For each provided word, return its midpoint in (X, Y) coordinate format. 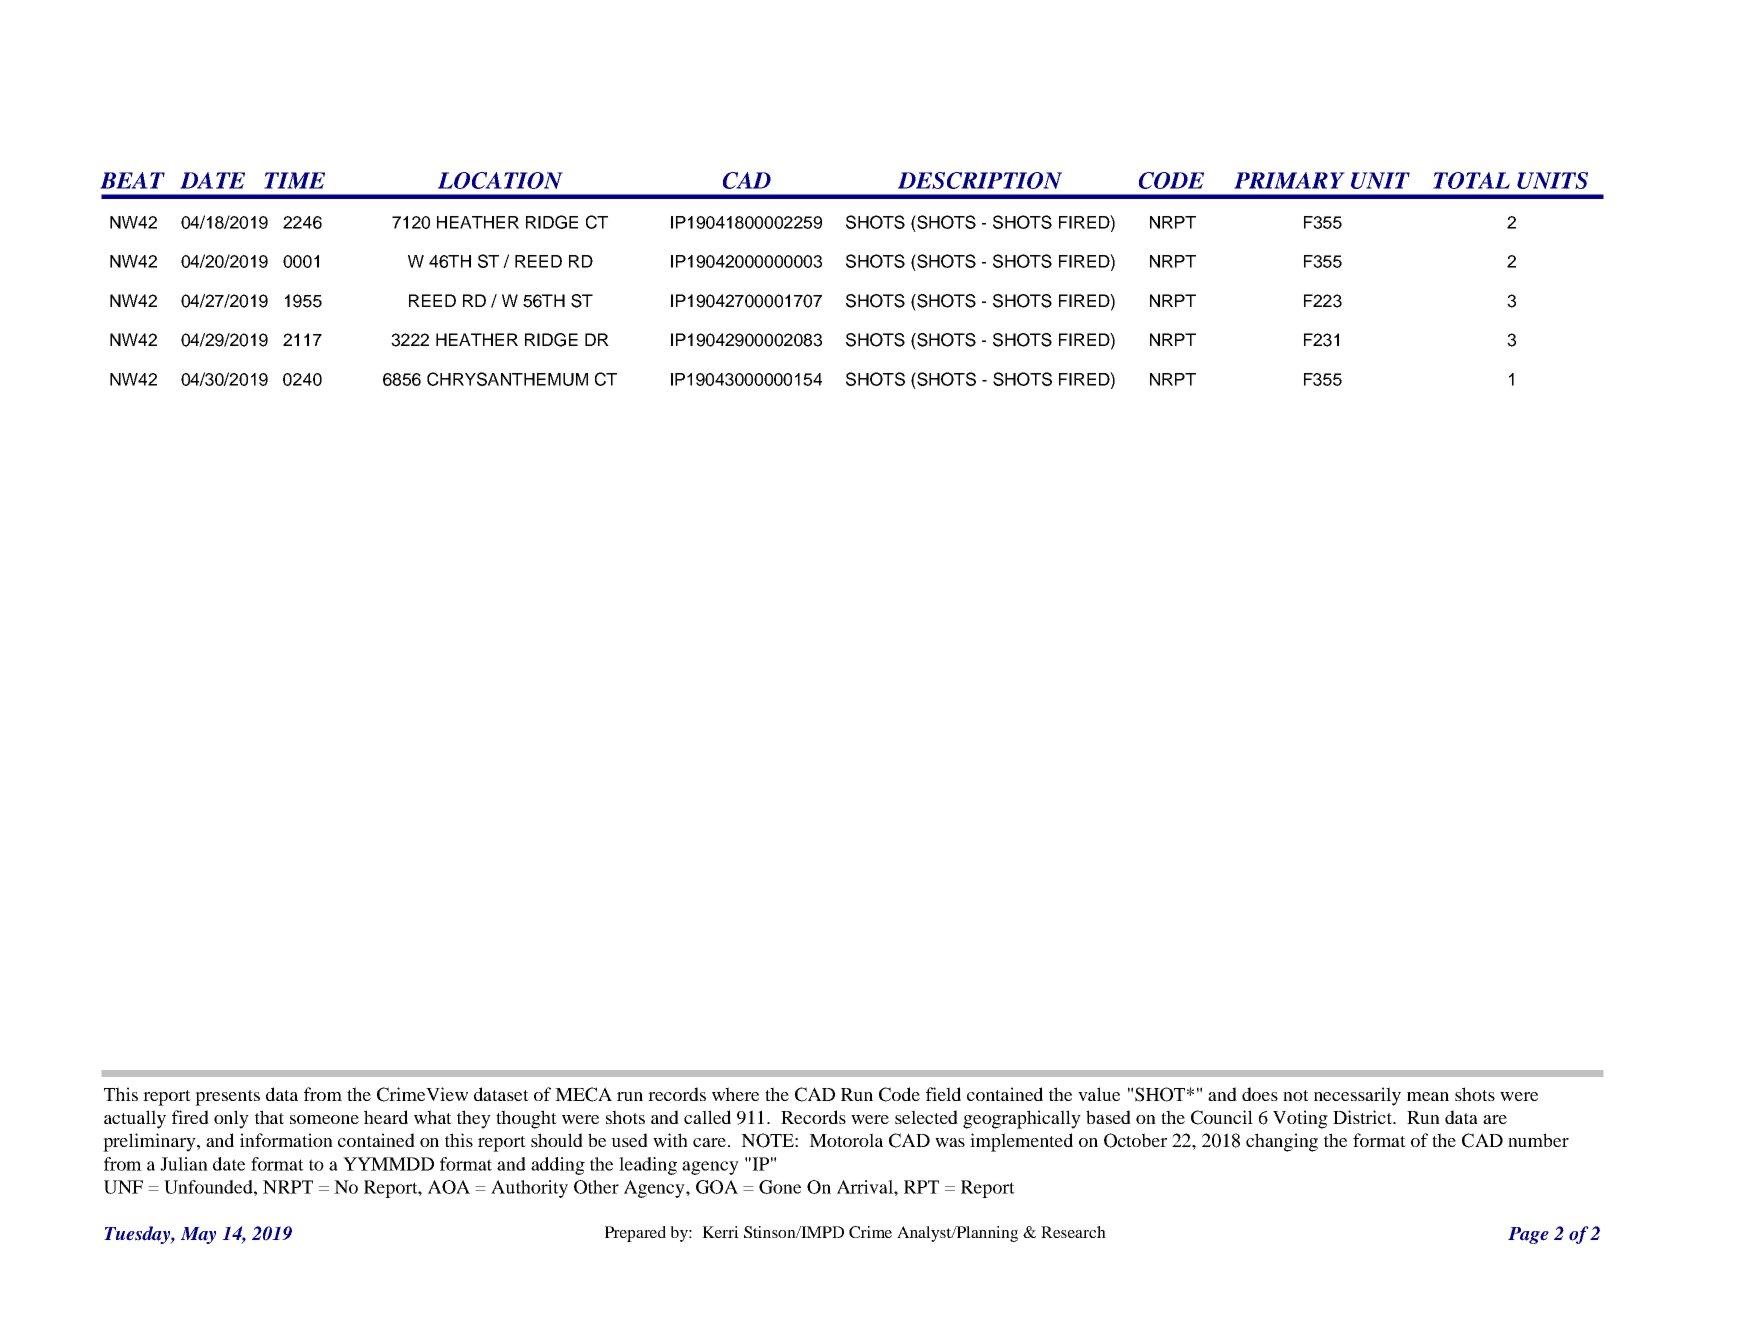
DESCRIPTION (980, 180)
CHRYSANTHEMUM (507, 379)
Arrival (866, 1187)
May (198, 1235)
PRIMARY (1289, 180)
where (735, 1094)
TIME (294, 180)
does (1260, 1094)
